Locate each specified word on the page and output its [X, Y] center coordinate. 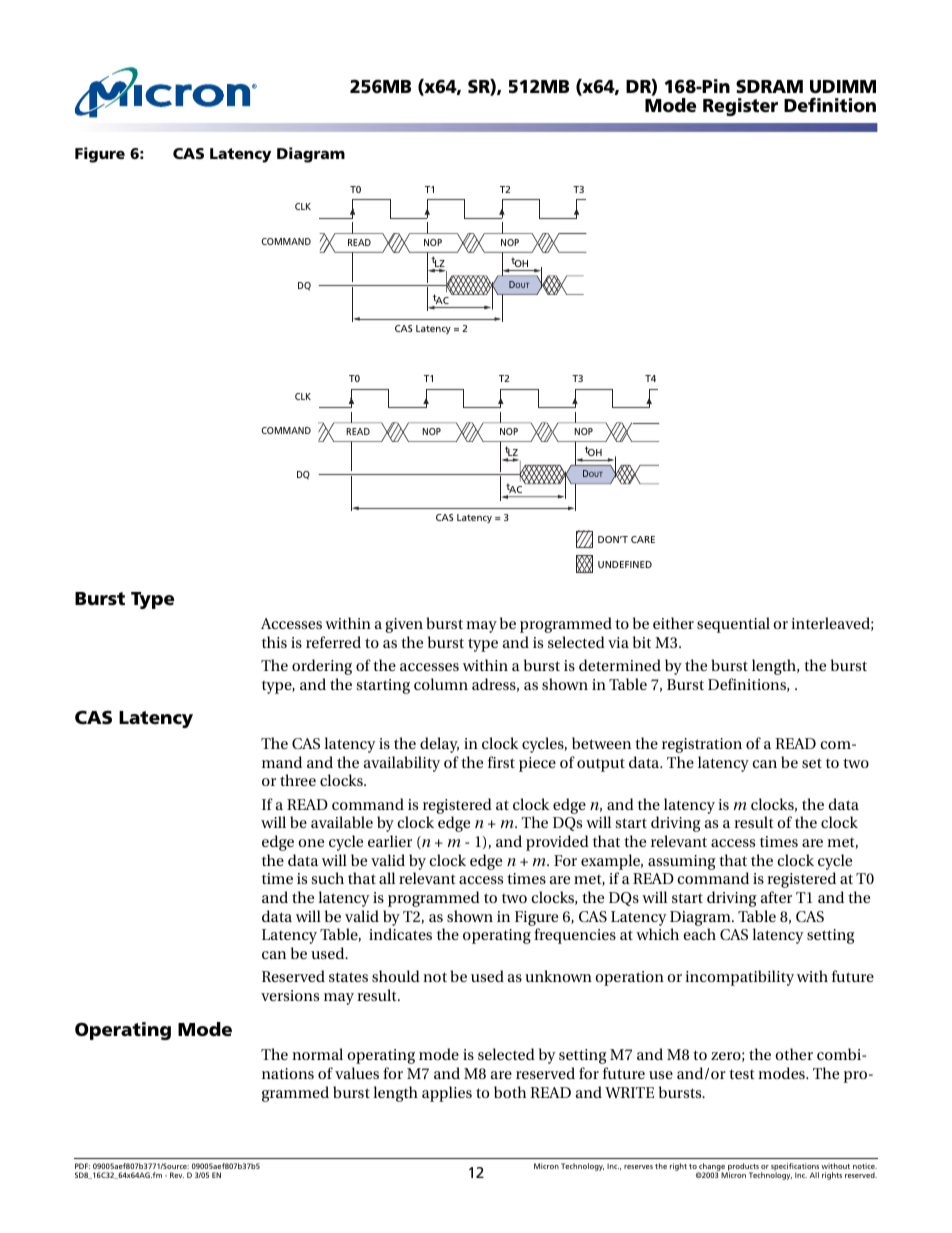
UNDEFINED [625, 564]
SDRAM [769, 86]
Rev [177, 1175]
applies [447, 1094]
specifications [795, 1168]
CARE [643, 539]
